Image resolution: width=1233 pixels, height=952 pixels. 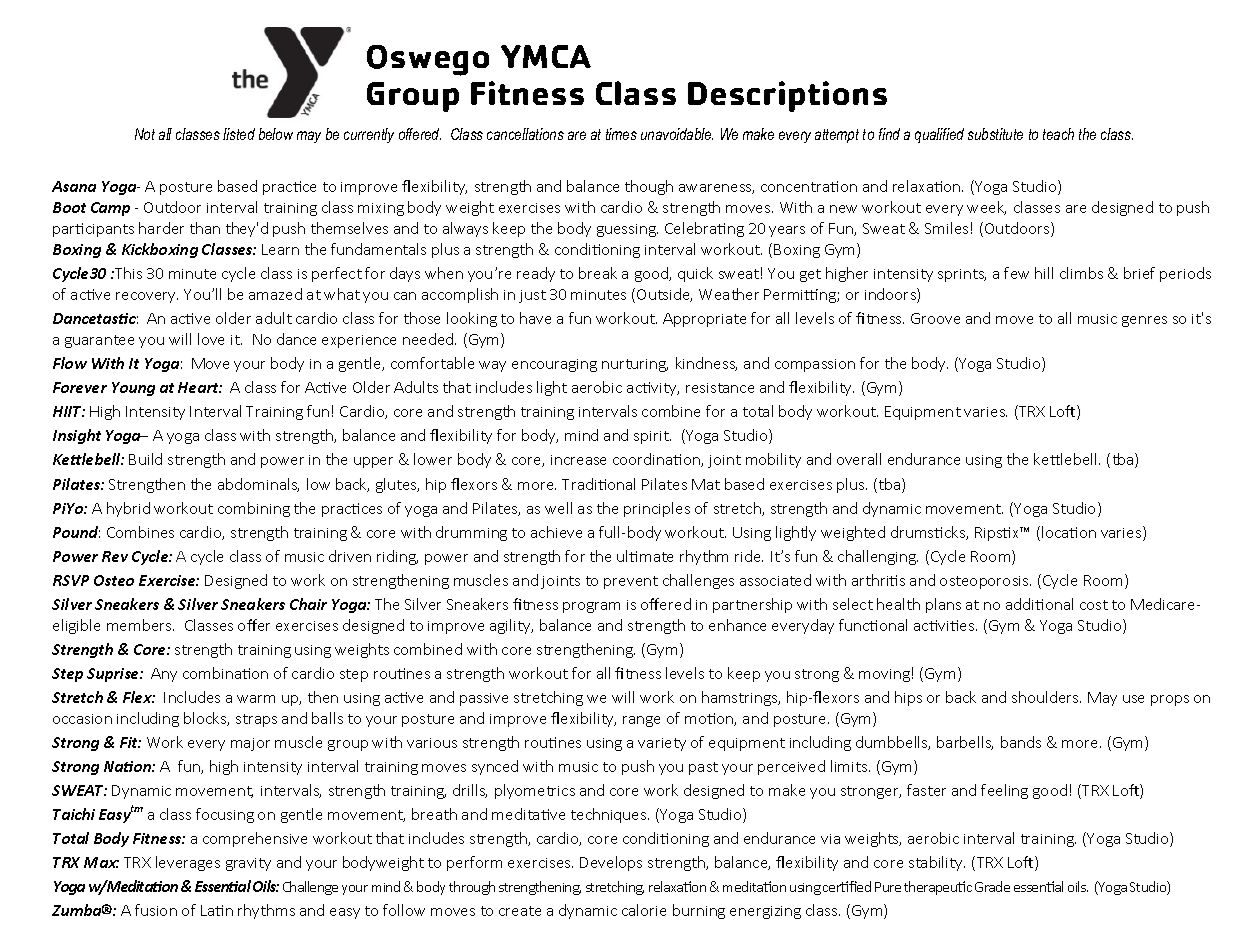 I want to click on teach, so click(x=1058, y=134).
